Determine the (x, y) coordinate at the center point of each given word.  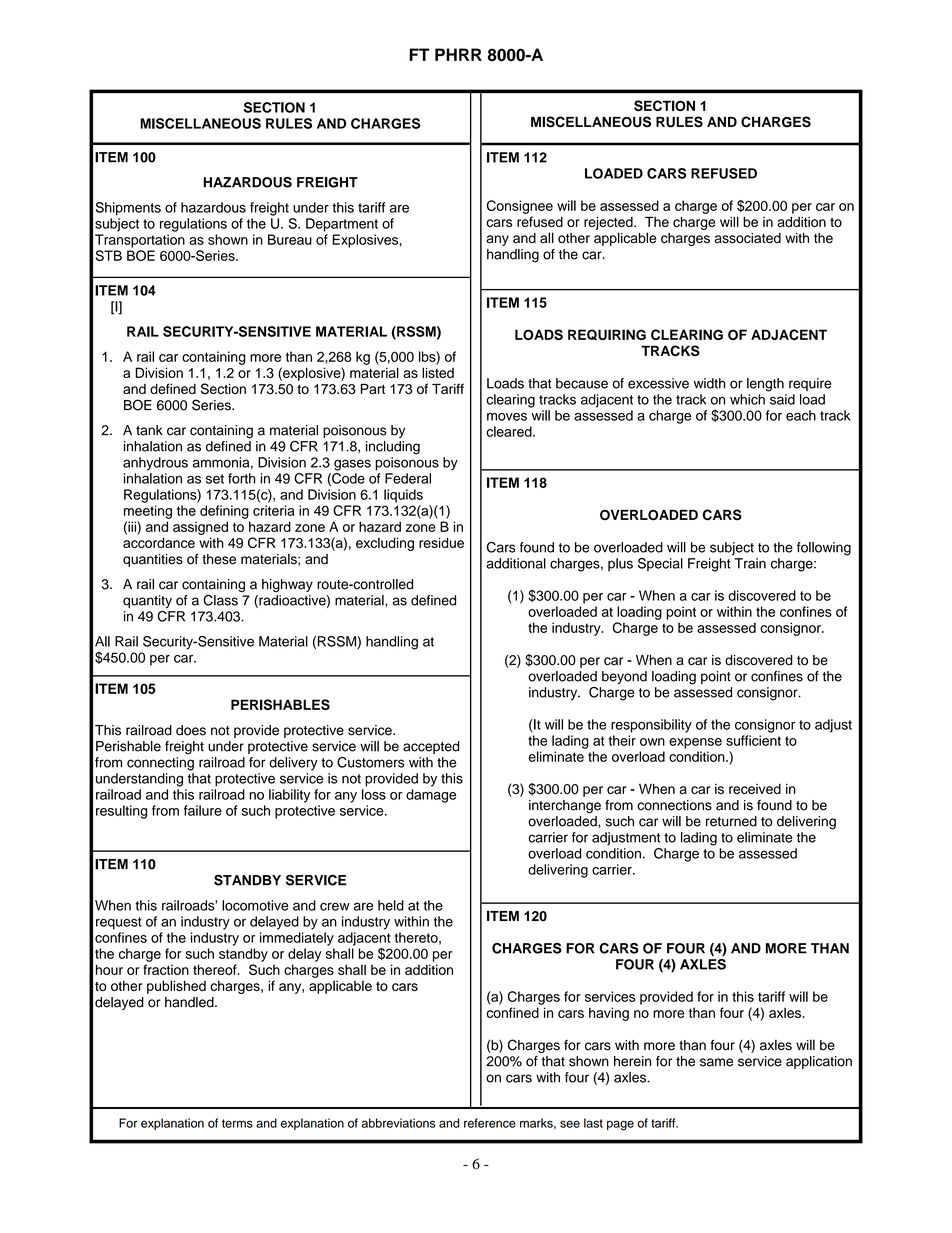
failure (203, 810)
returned (731, 821)
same (716, 1062)
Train (750, 563)
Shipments (128, 209)
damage (431, 796)
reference (490, 1123)
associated (748, 238)
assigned (200, 528)
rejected (609, 223)
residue (441, 542)
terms (237, 1123)
